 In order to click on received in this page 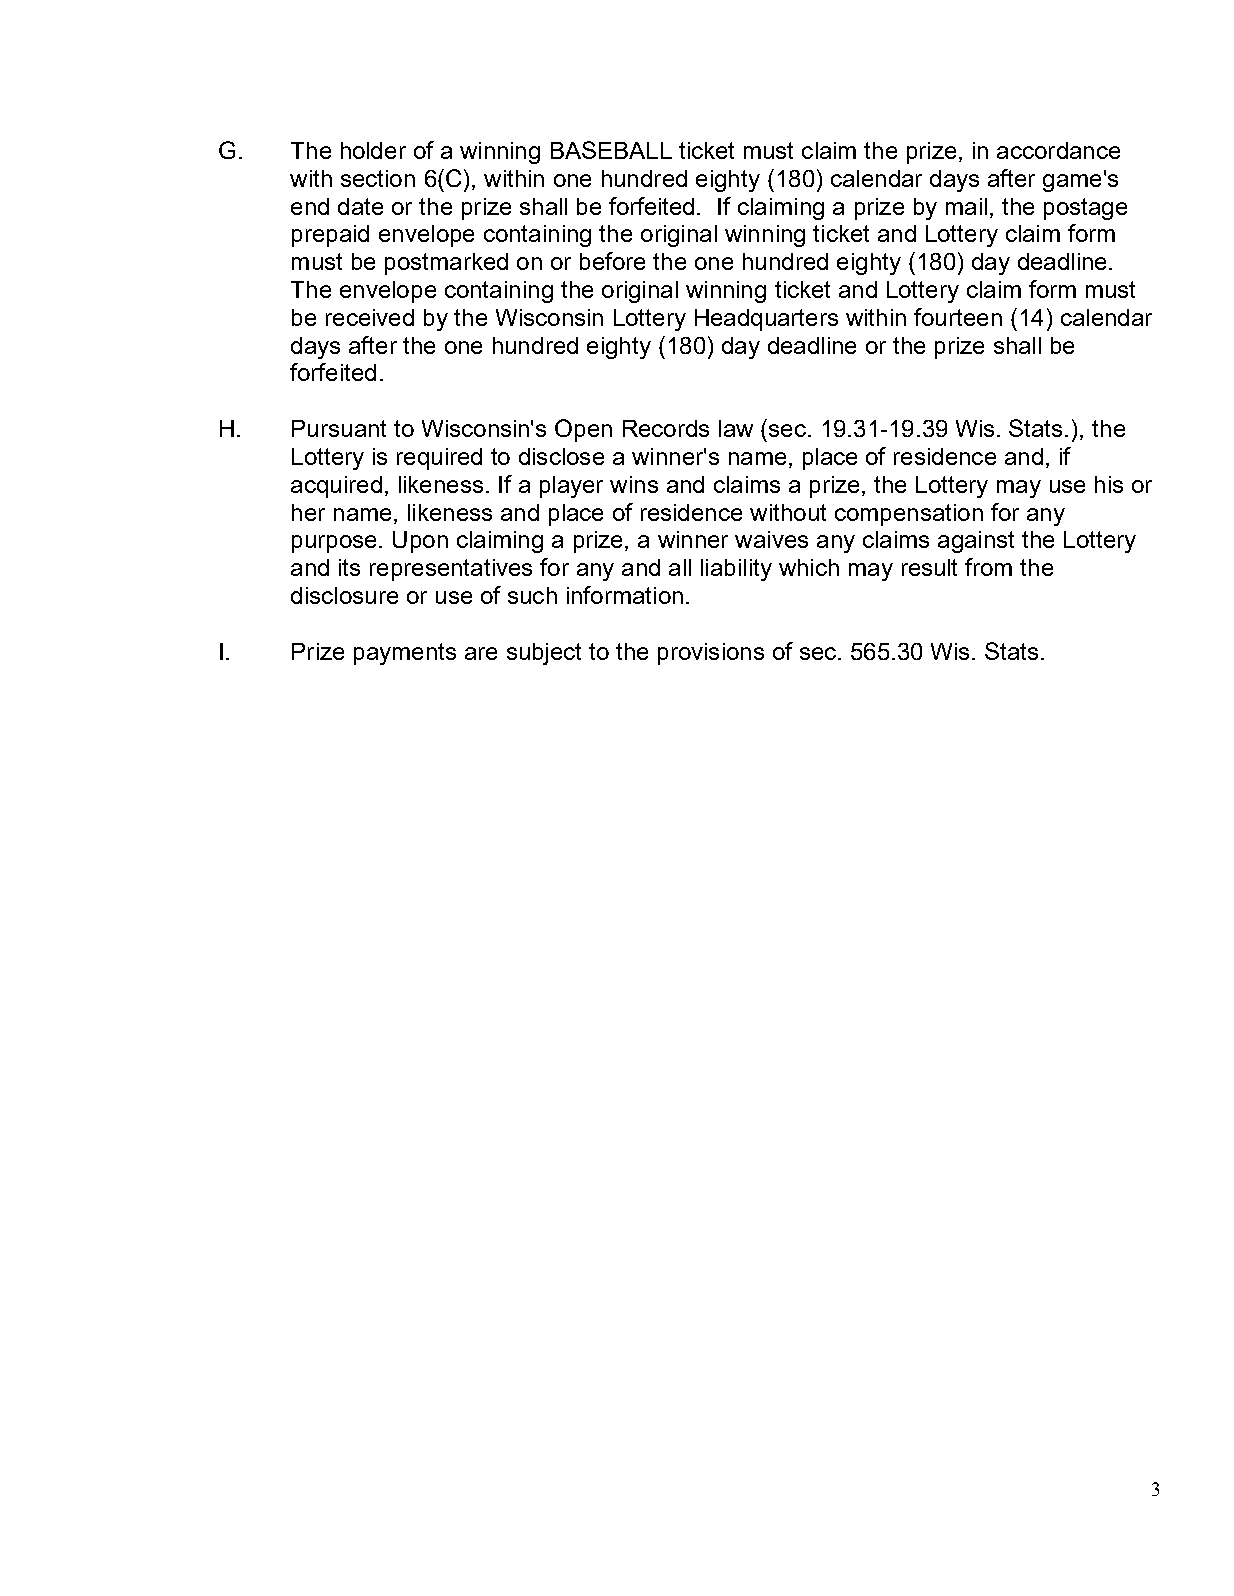, I will do `click(370, 317)`.
